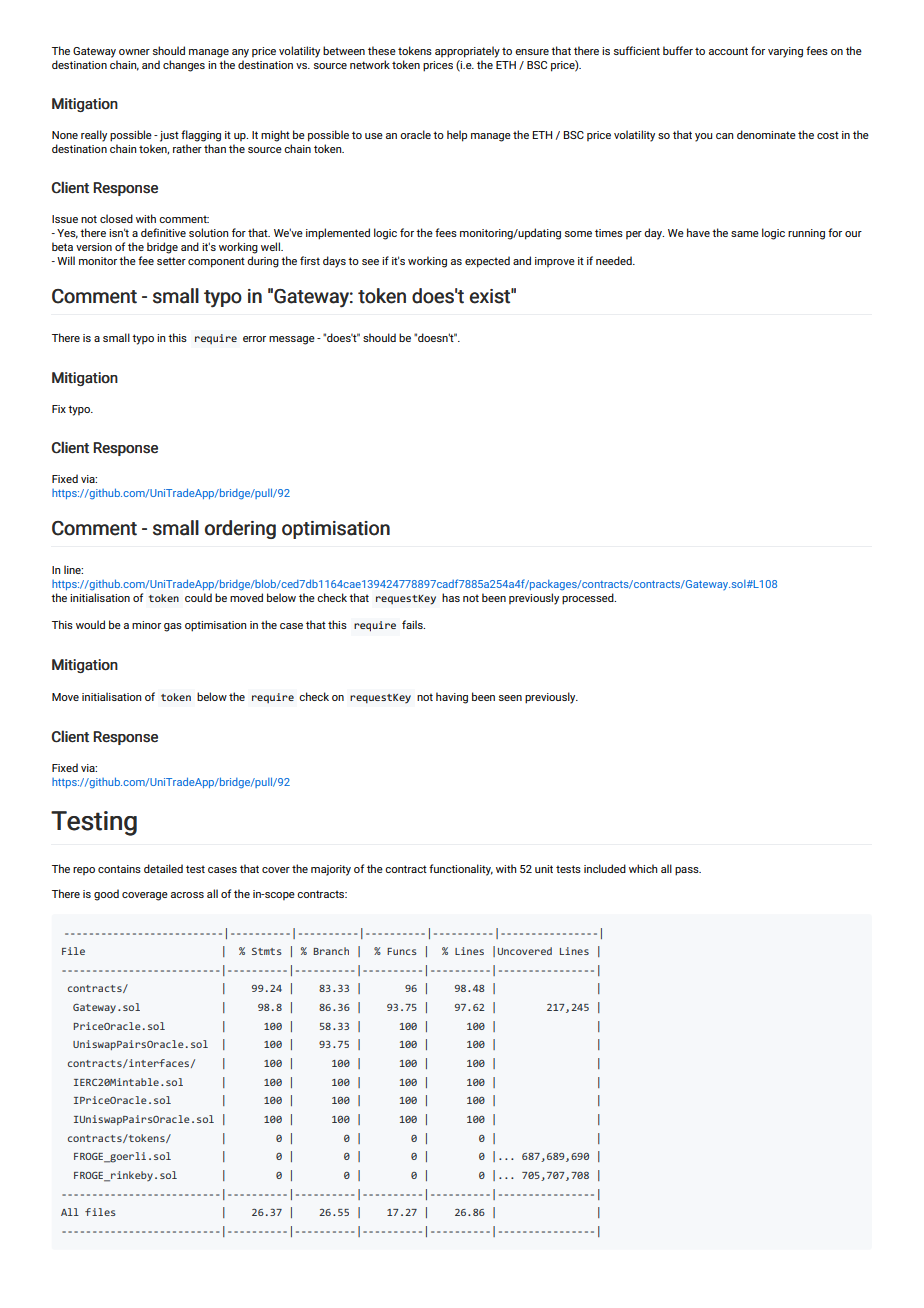 This screenshot has width=924, height=1308. Describe the element at coordinates (589, 599) in the screenshot. I see `processed` at that location.
